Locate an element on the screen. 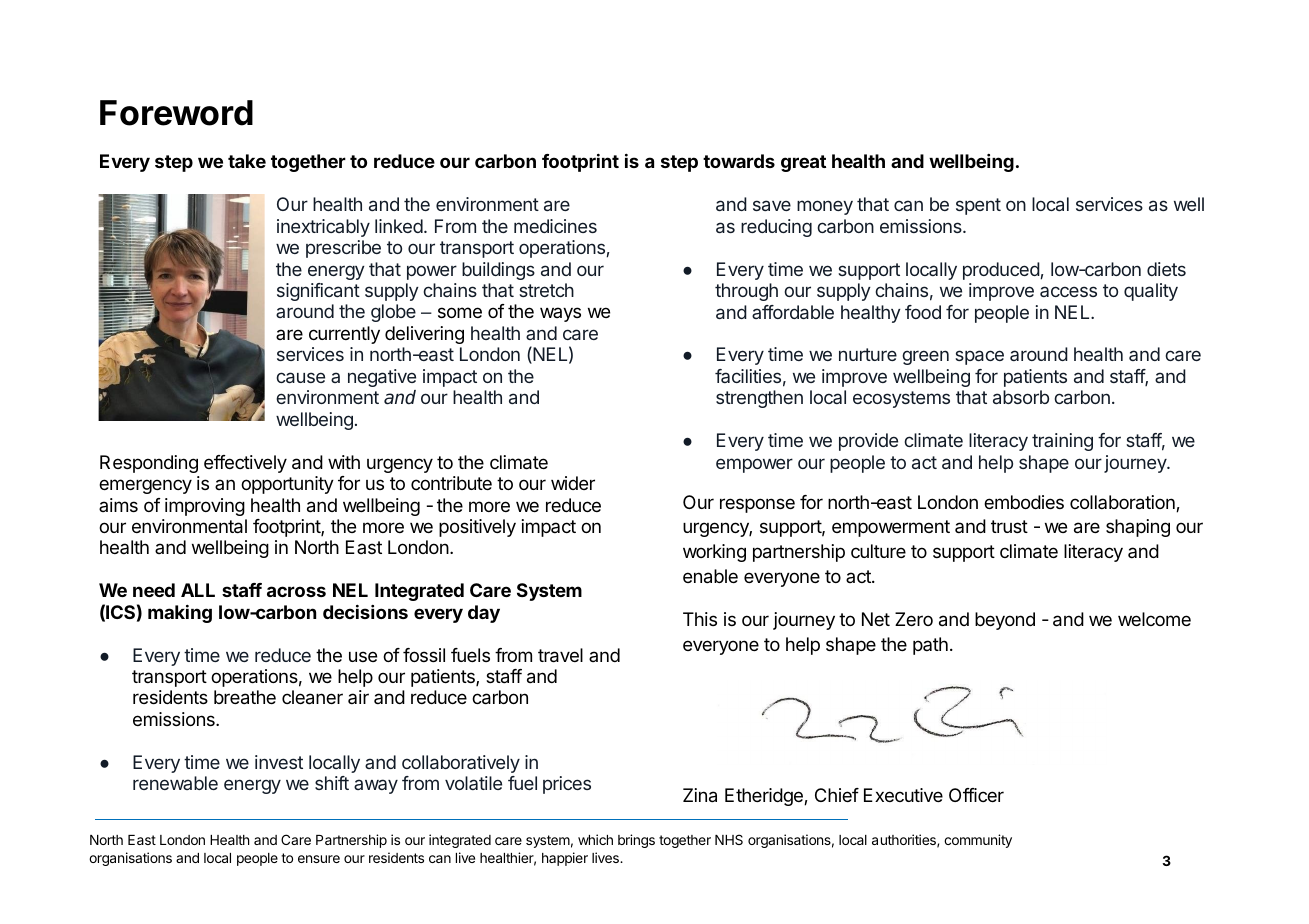 Image resolution: width=1309 pixels, height=924 pixels. towards is located at coordinates (739, 161).
